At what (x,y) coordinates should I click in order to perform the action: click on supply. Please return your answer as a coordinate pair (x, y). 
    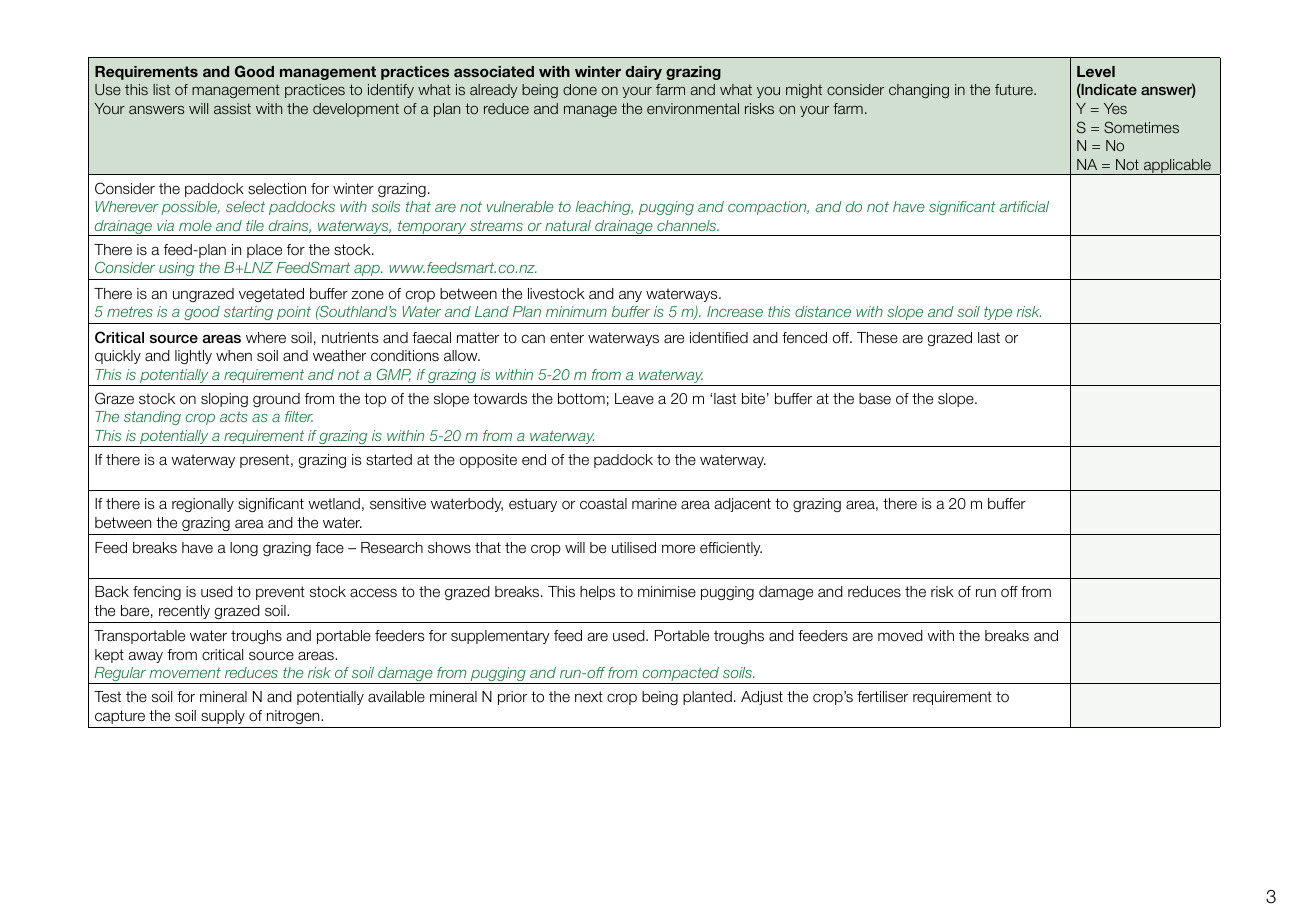
    Looking at the image, I should click on (223, 717).
